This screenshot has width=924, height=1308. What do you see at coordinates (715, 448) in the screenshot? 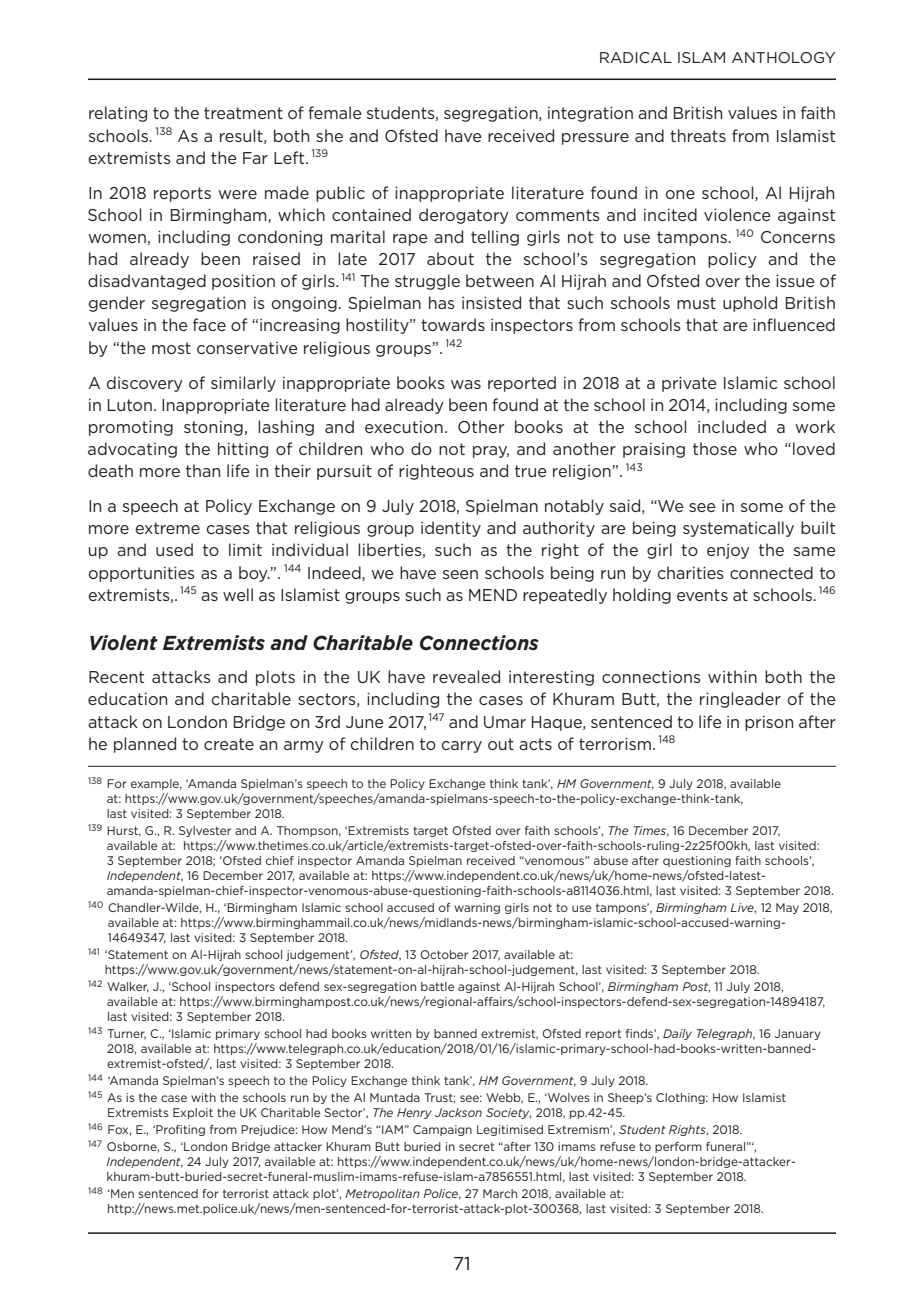
I see `those` at bounding box center [715, 448].
